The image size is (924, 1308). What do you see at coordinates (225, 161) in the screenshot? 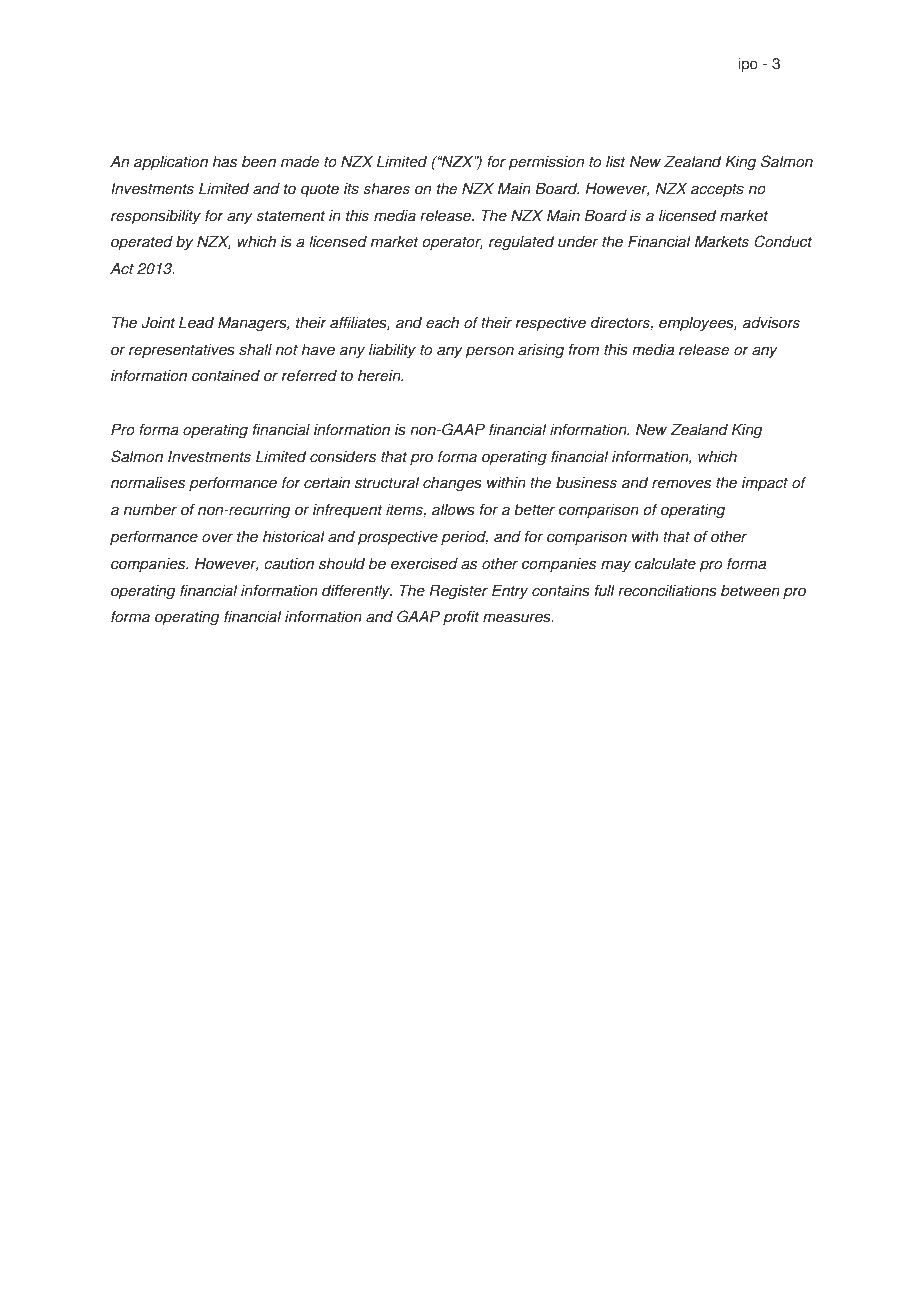
I see `has` at bounding box center [225, 161].
